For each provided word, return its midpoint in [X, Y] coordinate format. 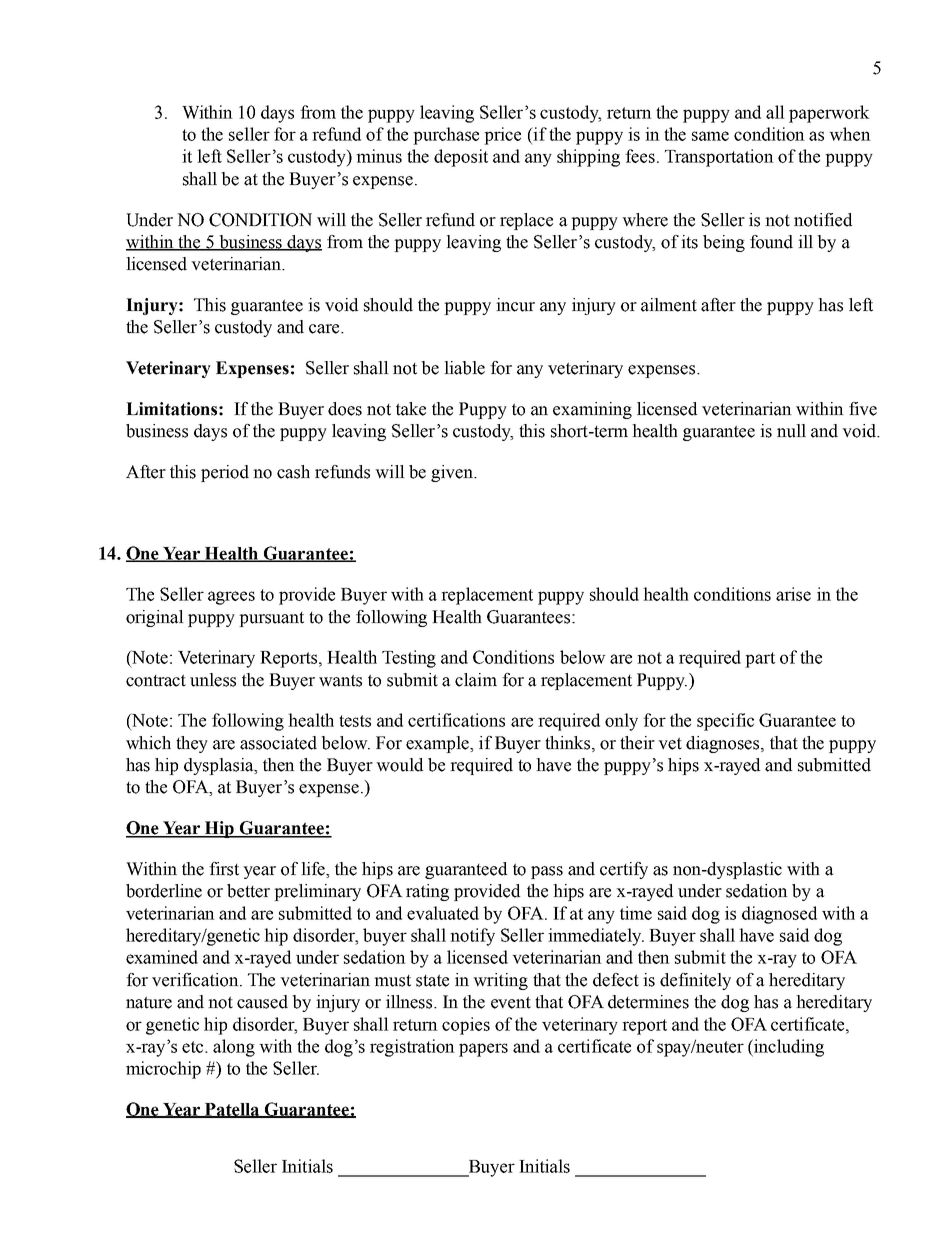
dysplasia [220, 766]
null [791, 431]
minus [379, 156]
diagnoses [724, 744]
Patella [232, 1110]
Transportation [719, 158]
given [453, 473]
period [225, 473]
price [502, 136]
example [438, 744]
